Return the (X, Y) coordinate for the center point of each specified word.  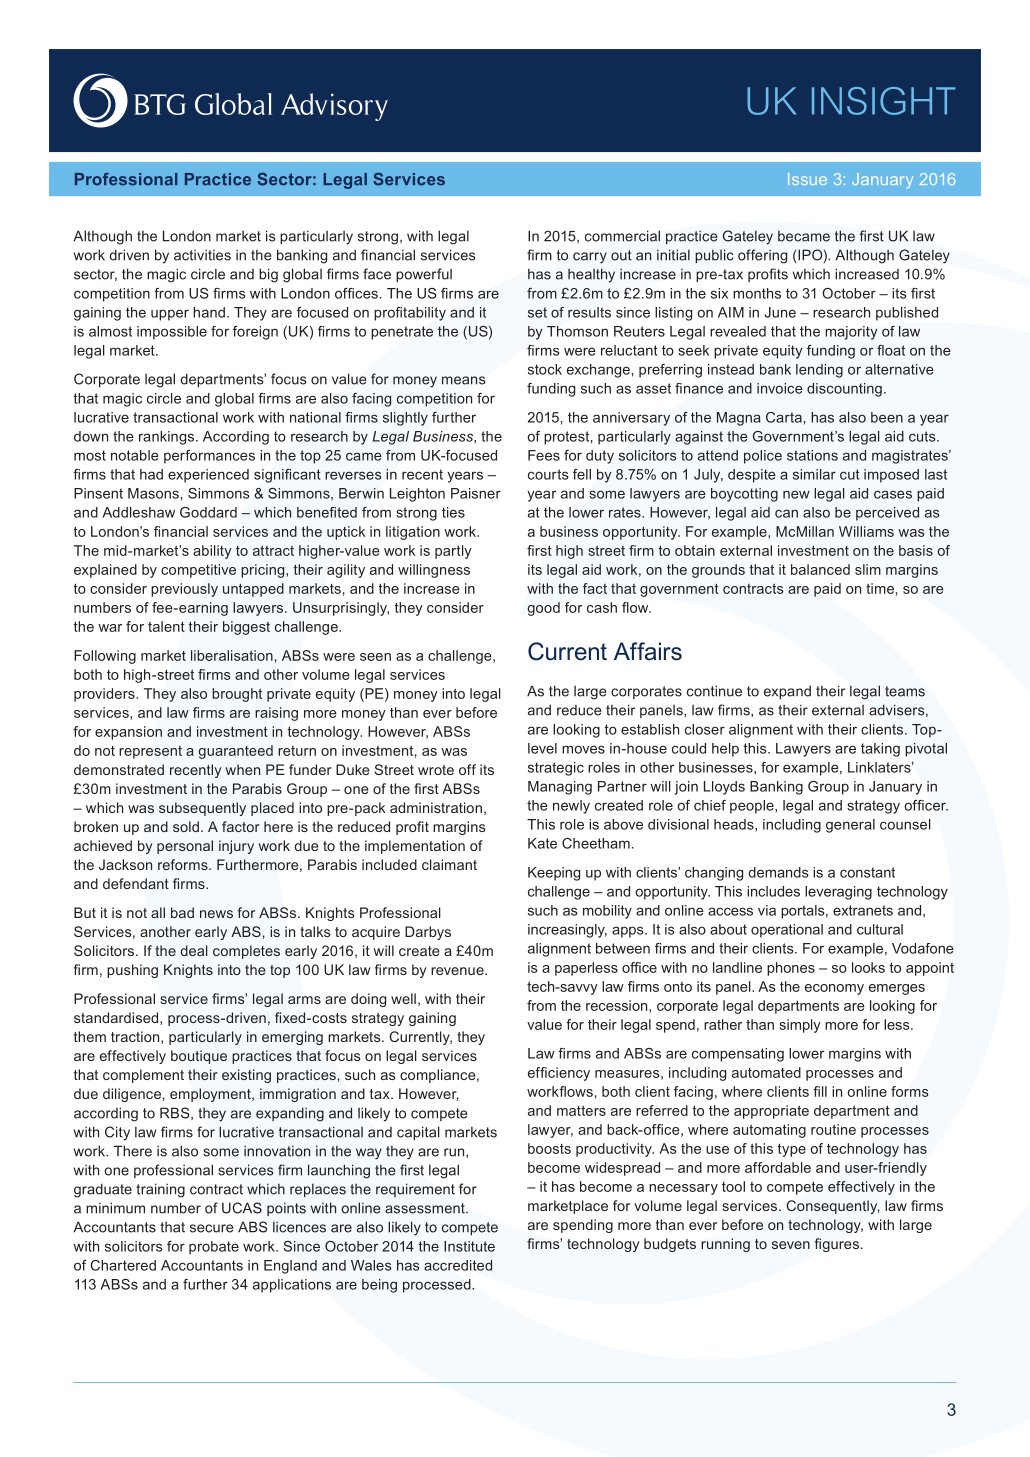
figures (836, 1245)
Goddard (208, 512)
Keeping (554, 874)
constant (867, 872)
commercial (622, 236)
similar (814, 474)
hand (209, 312)
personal (185, 847)
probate (214, 1248)
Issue (807, 179)
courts (548, 474)
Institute (469, 1246)
